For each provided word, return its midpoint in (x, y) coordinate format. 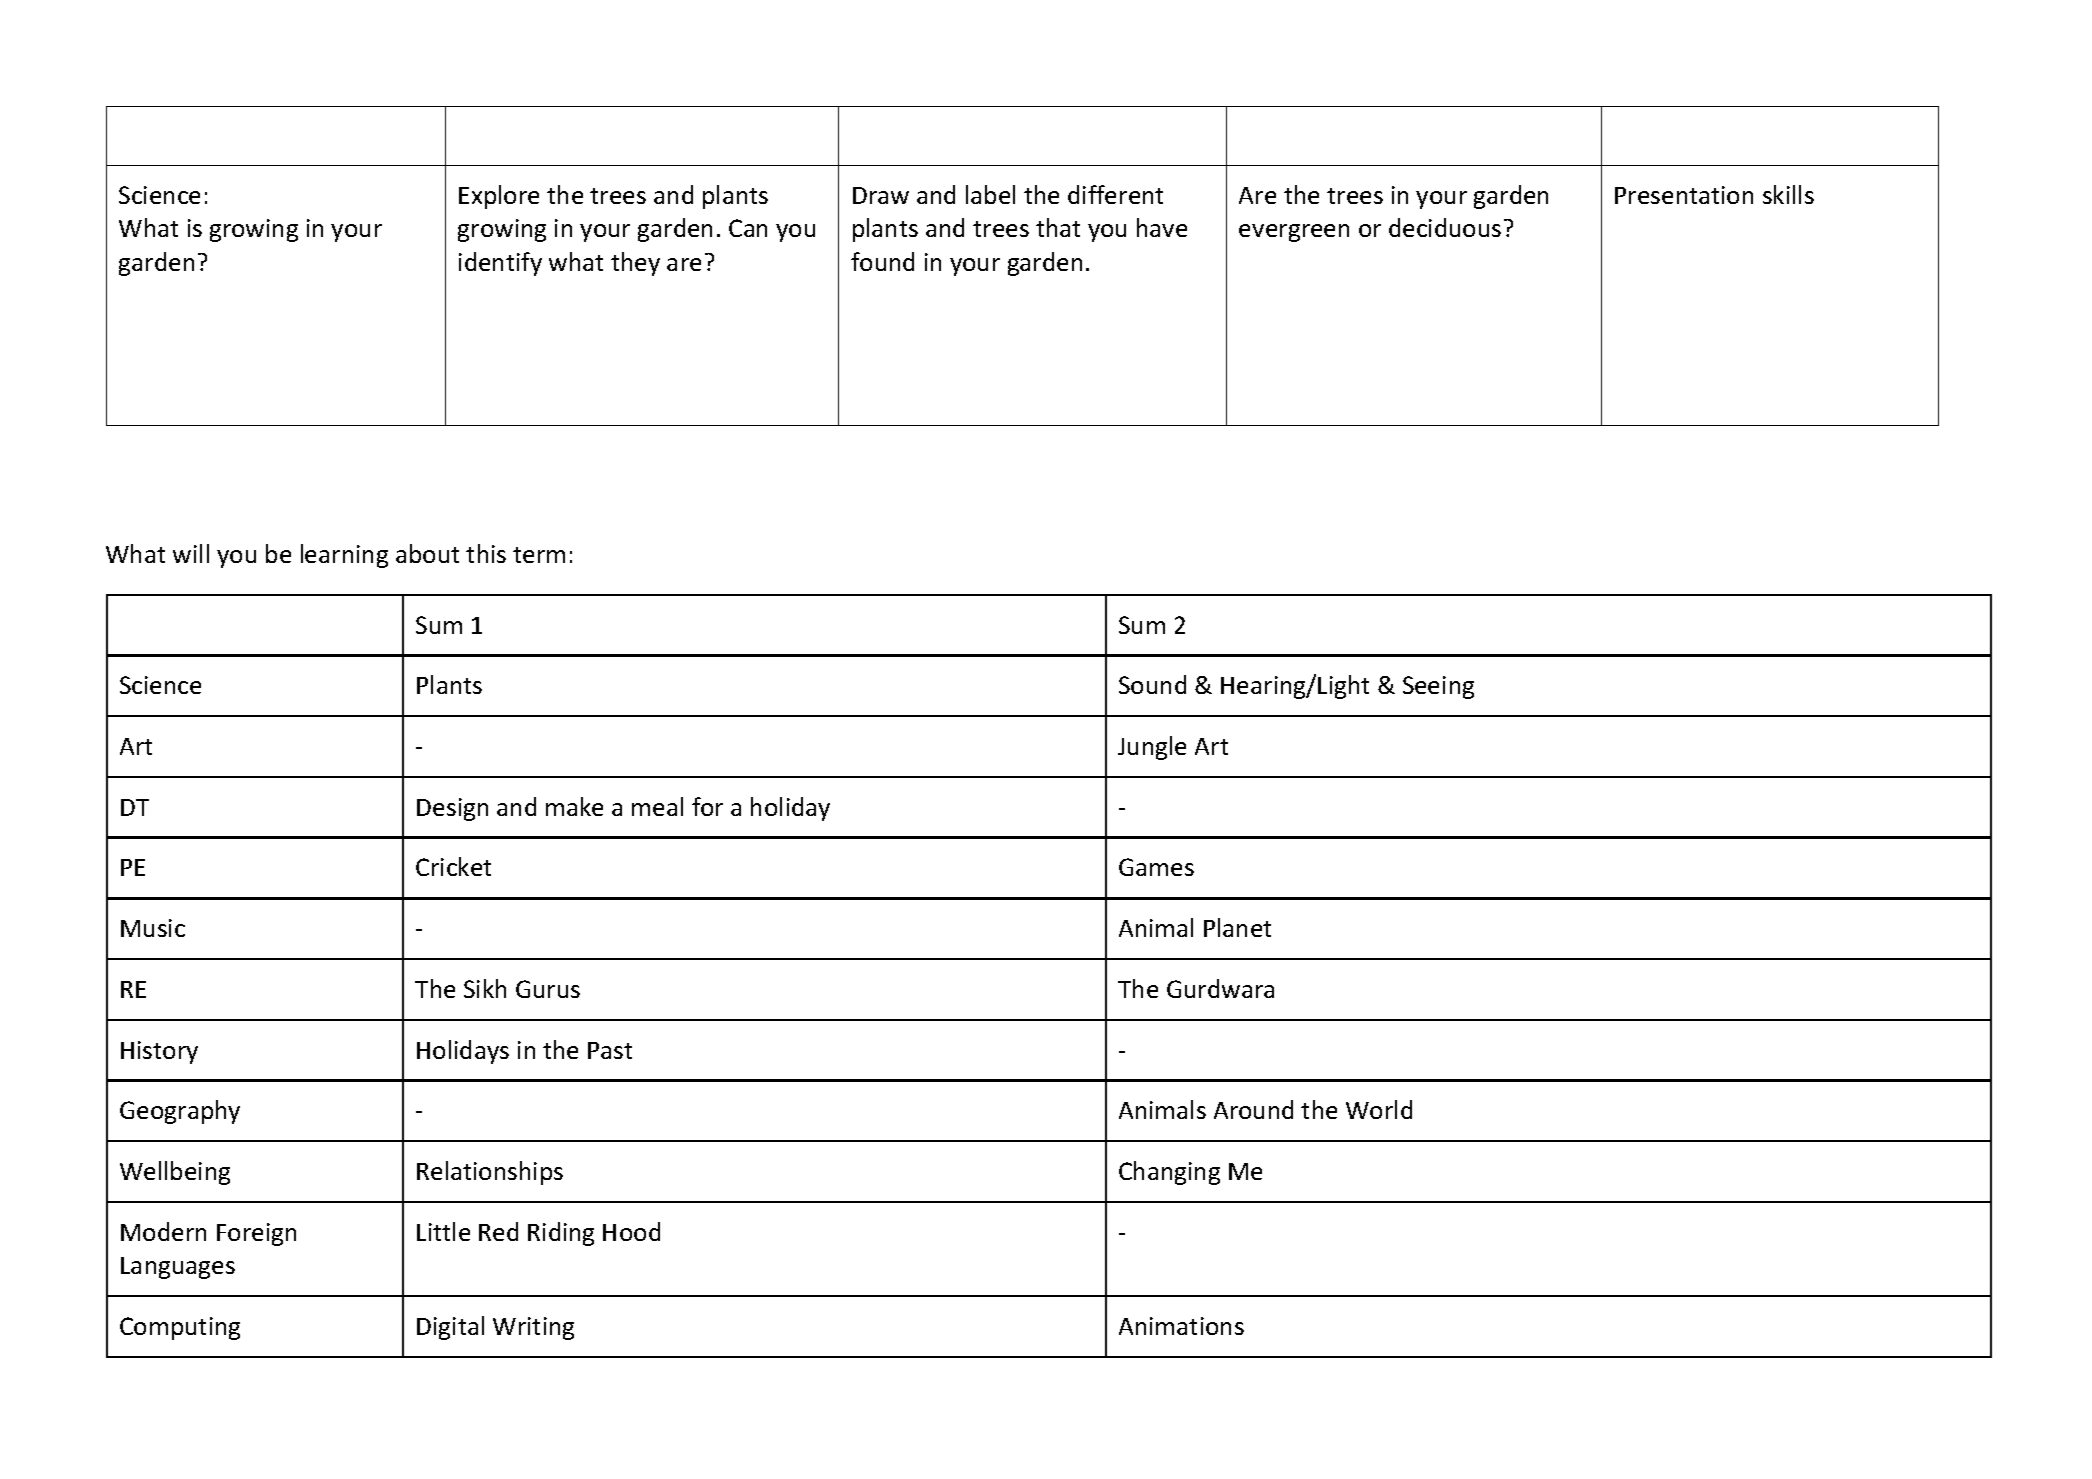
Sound (1152, 684)
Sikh (485, 988)
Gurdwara (1220, 988)
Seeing (1438, 687)
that (1058, 227)
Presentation (1684, 195)
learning (344, 556)
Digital (450, 1328)
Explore (499, 197)
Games (1156, 867)
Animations (1181, 1326)
